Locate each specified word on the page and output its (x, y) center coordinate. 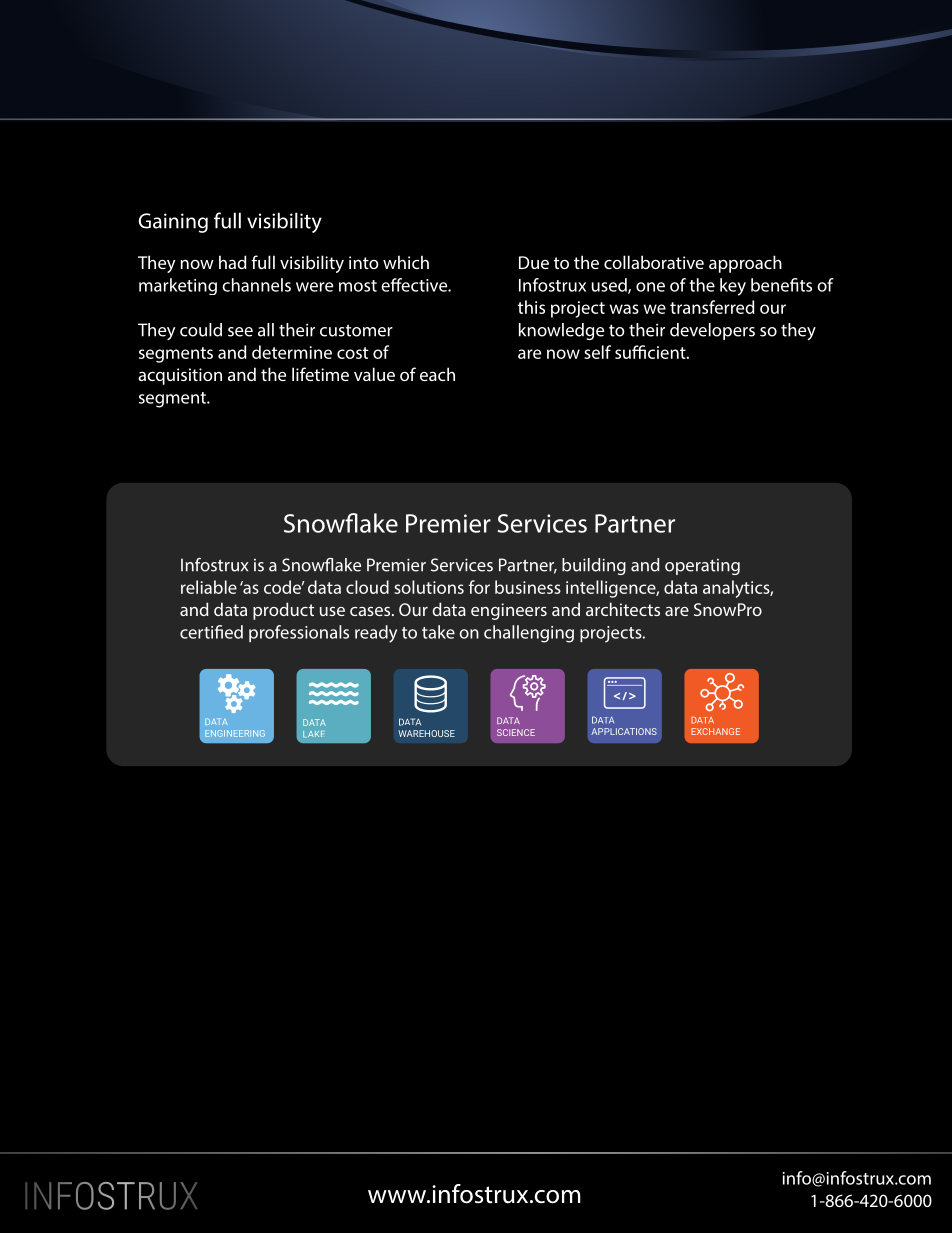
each (437, 374)
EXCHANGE (715, 731)
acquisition (180, 376)
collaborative (654, 262)
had (233, 262)
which (406, 262)
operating (702, 567)
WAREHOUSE (426, 733)
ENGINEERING (235, 733)
